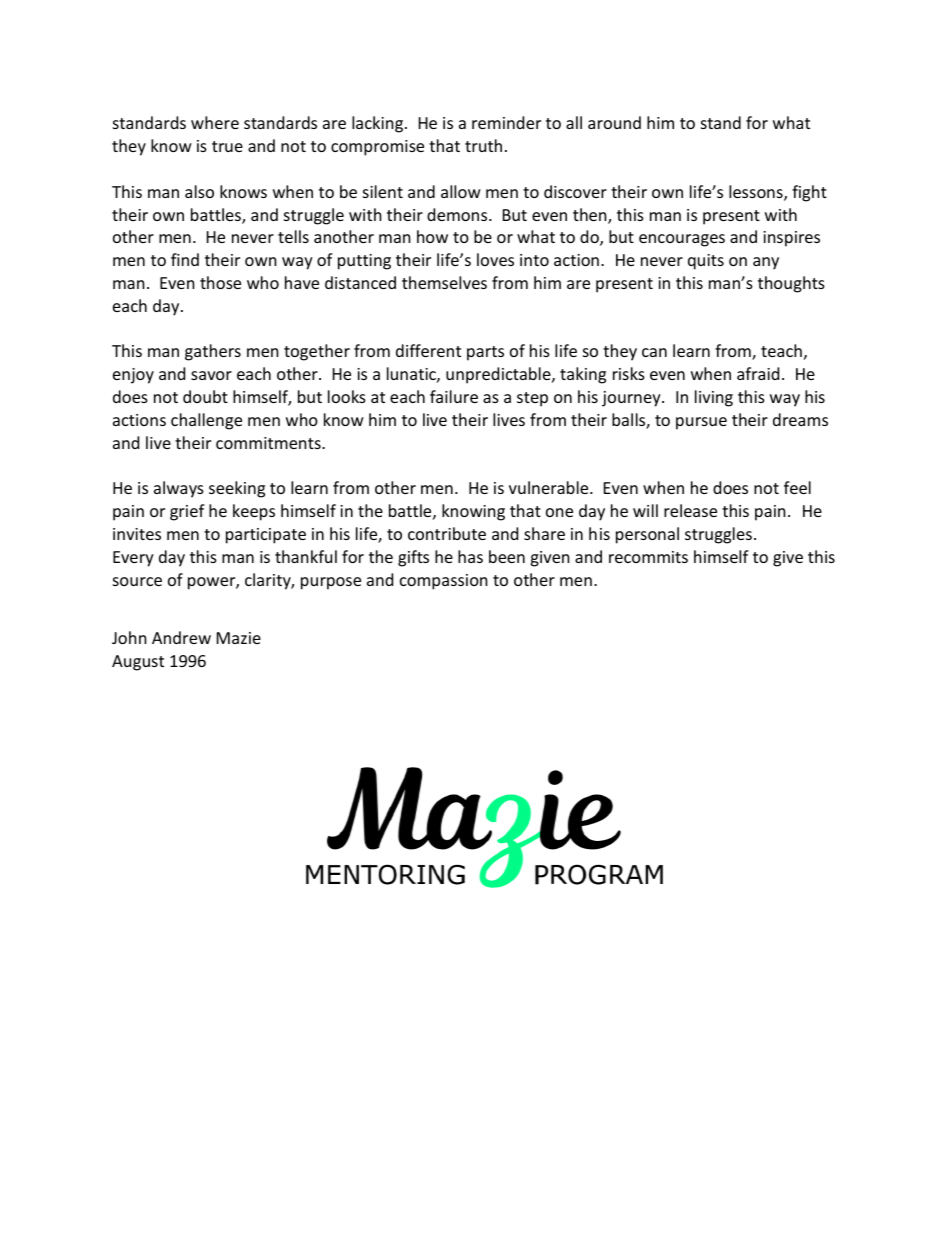 This document has width=952, height=1233. I want to click on personal, so click(647, 535).
